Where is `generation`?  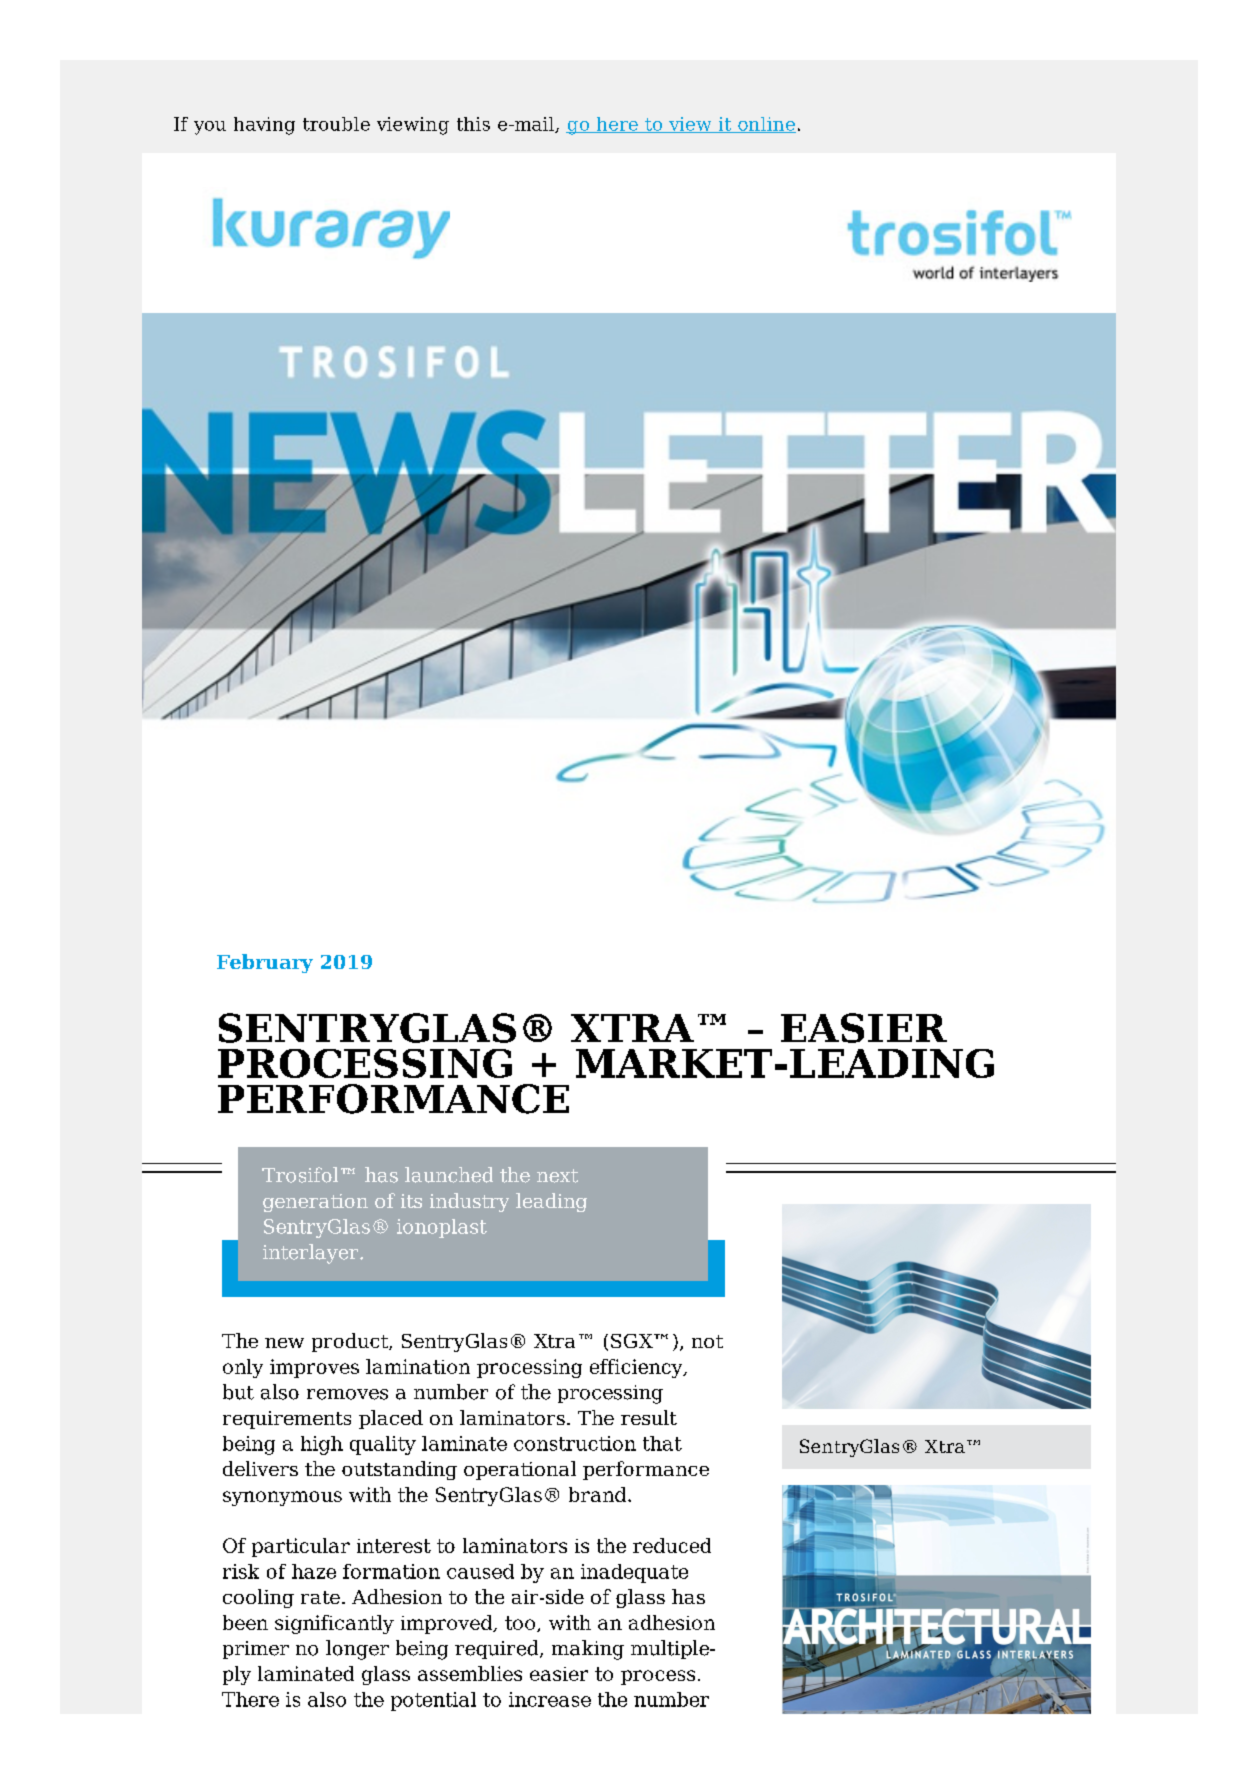
generation is located at coordinates (315, 1203).
